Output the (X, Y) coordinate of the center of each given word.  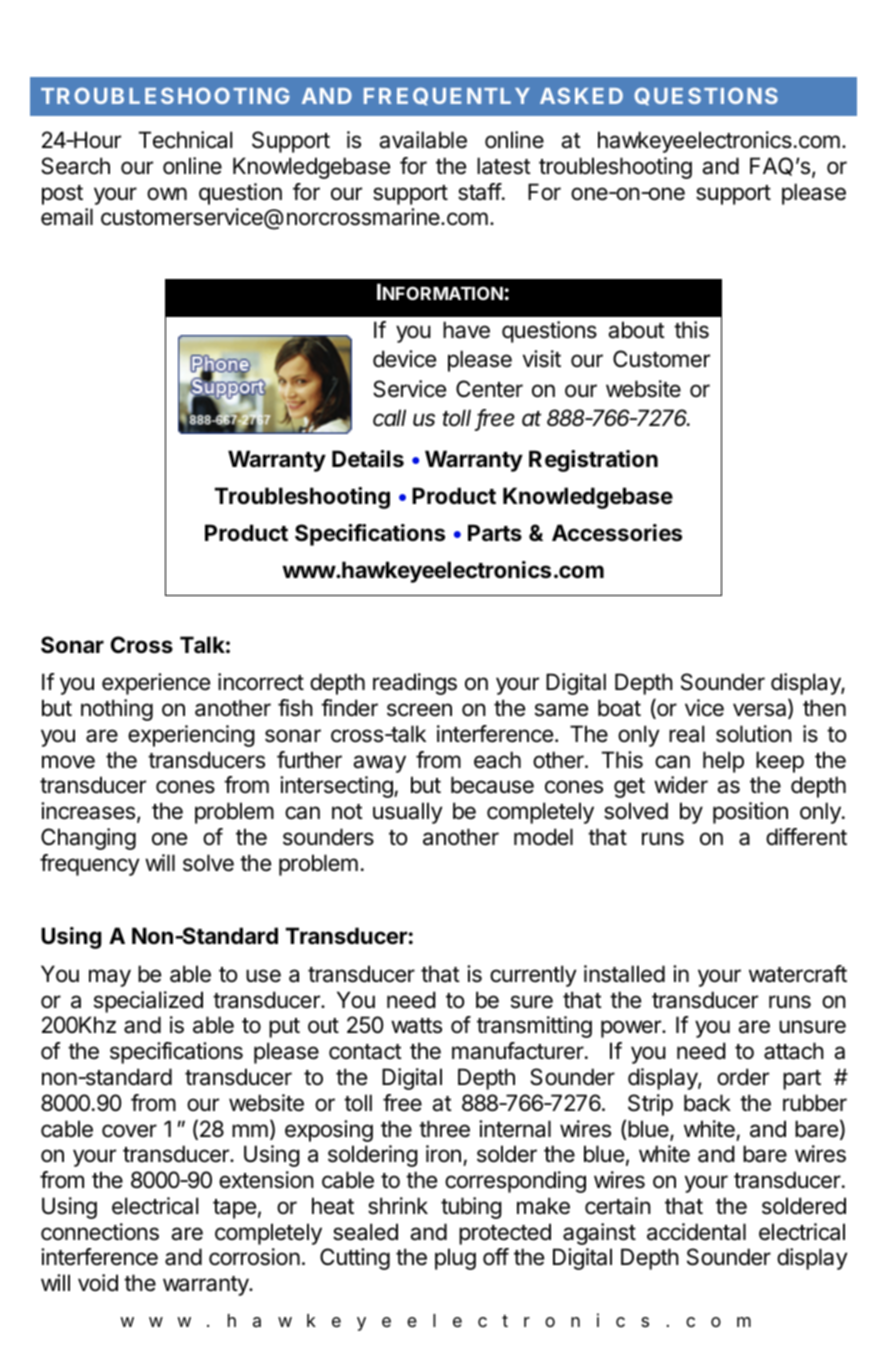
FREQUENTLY (447, 96)
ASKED (581, 96)
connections (100, 1232)
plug (455, 1259)
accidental (696, 1232)
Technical (185, 140)
